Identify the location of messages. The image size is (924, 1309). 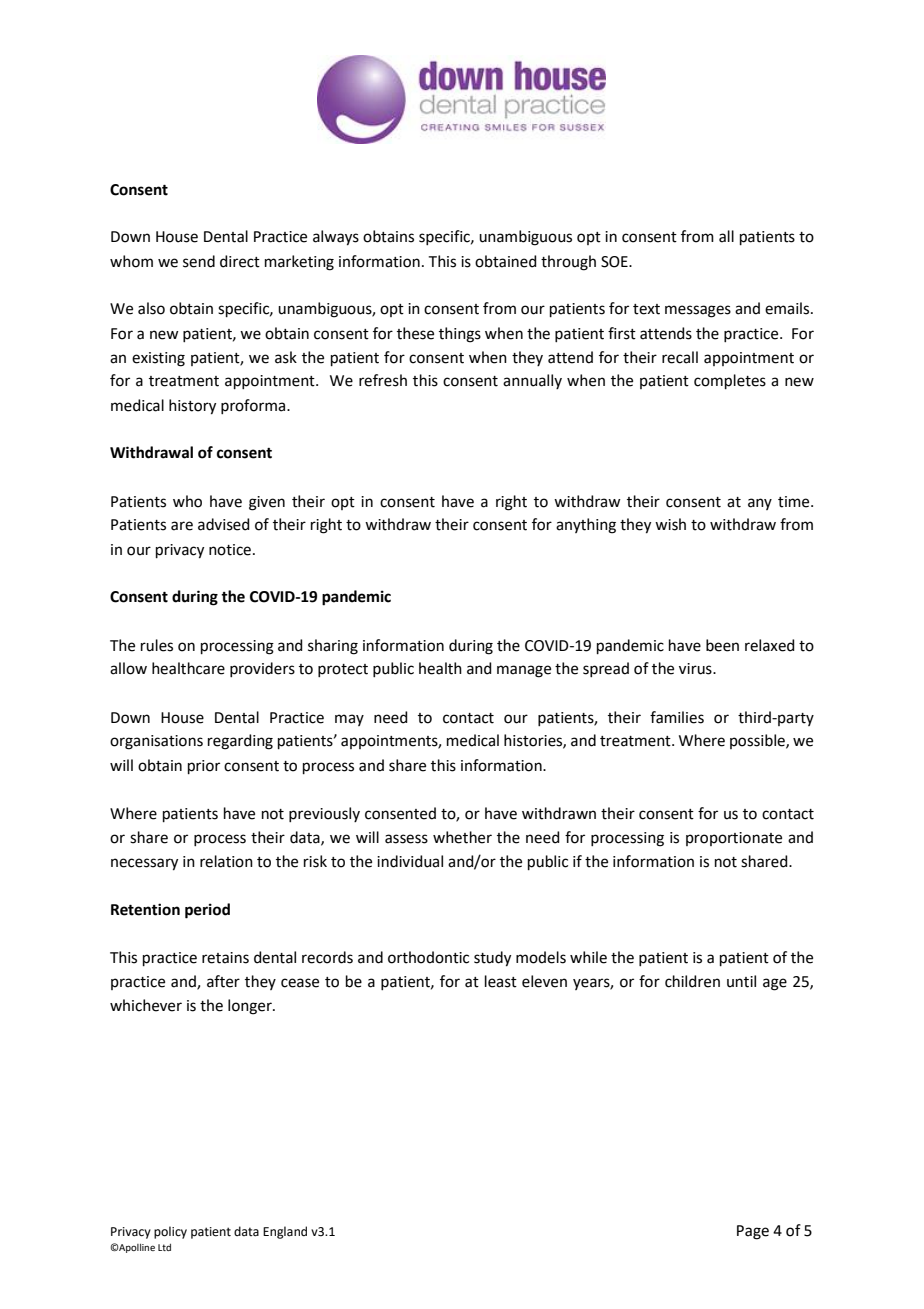
(698, 311).
